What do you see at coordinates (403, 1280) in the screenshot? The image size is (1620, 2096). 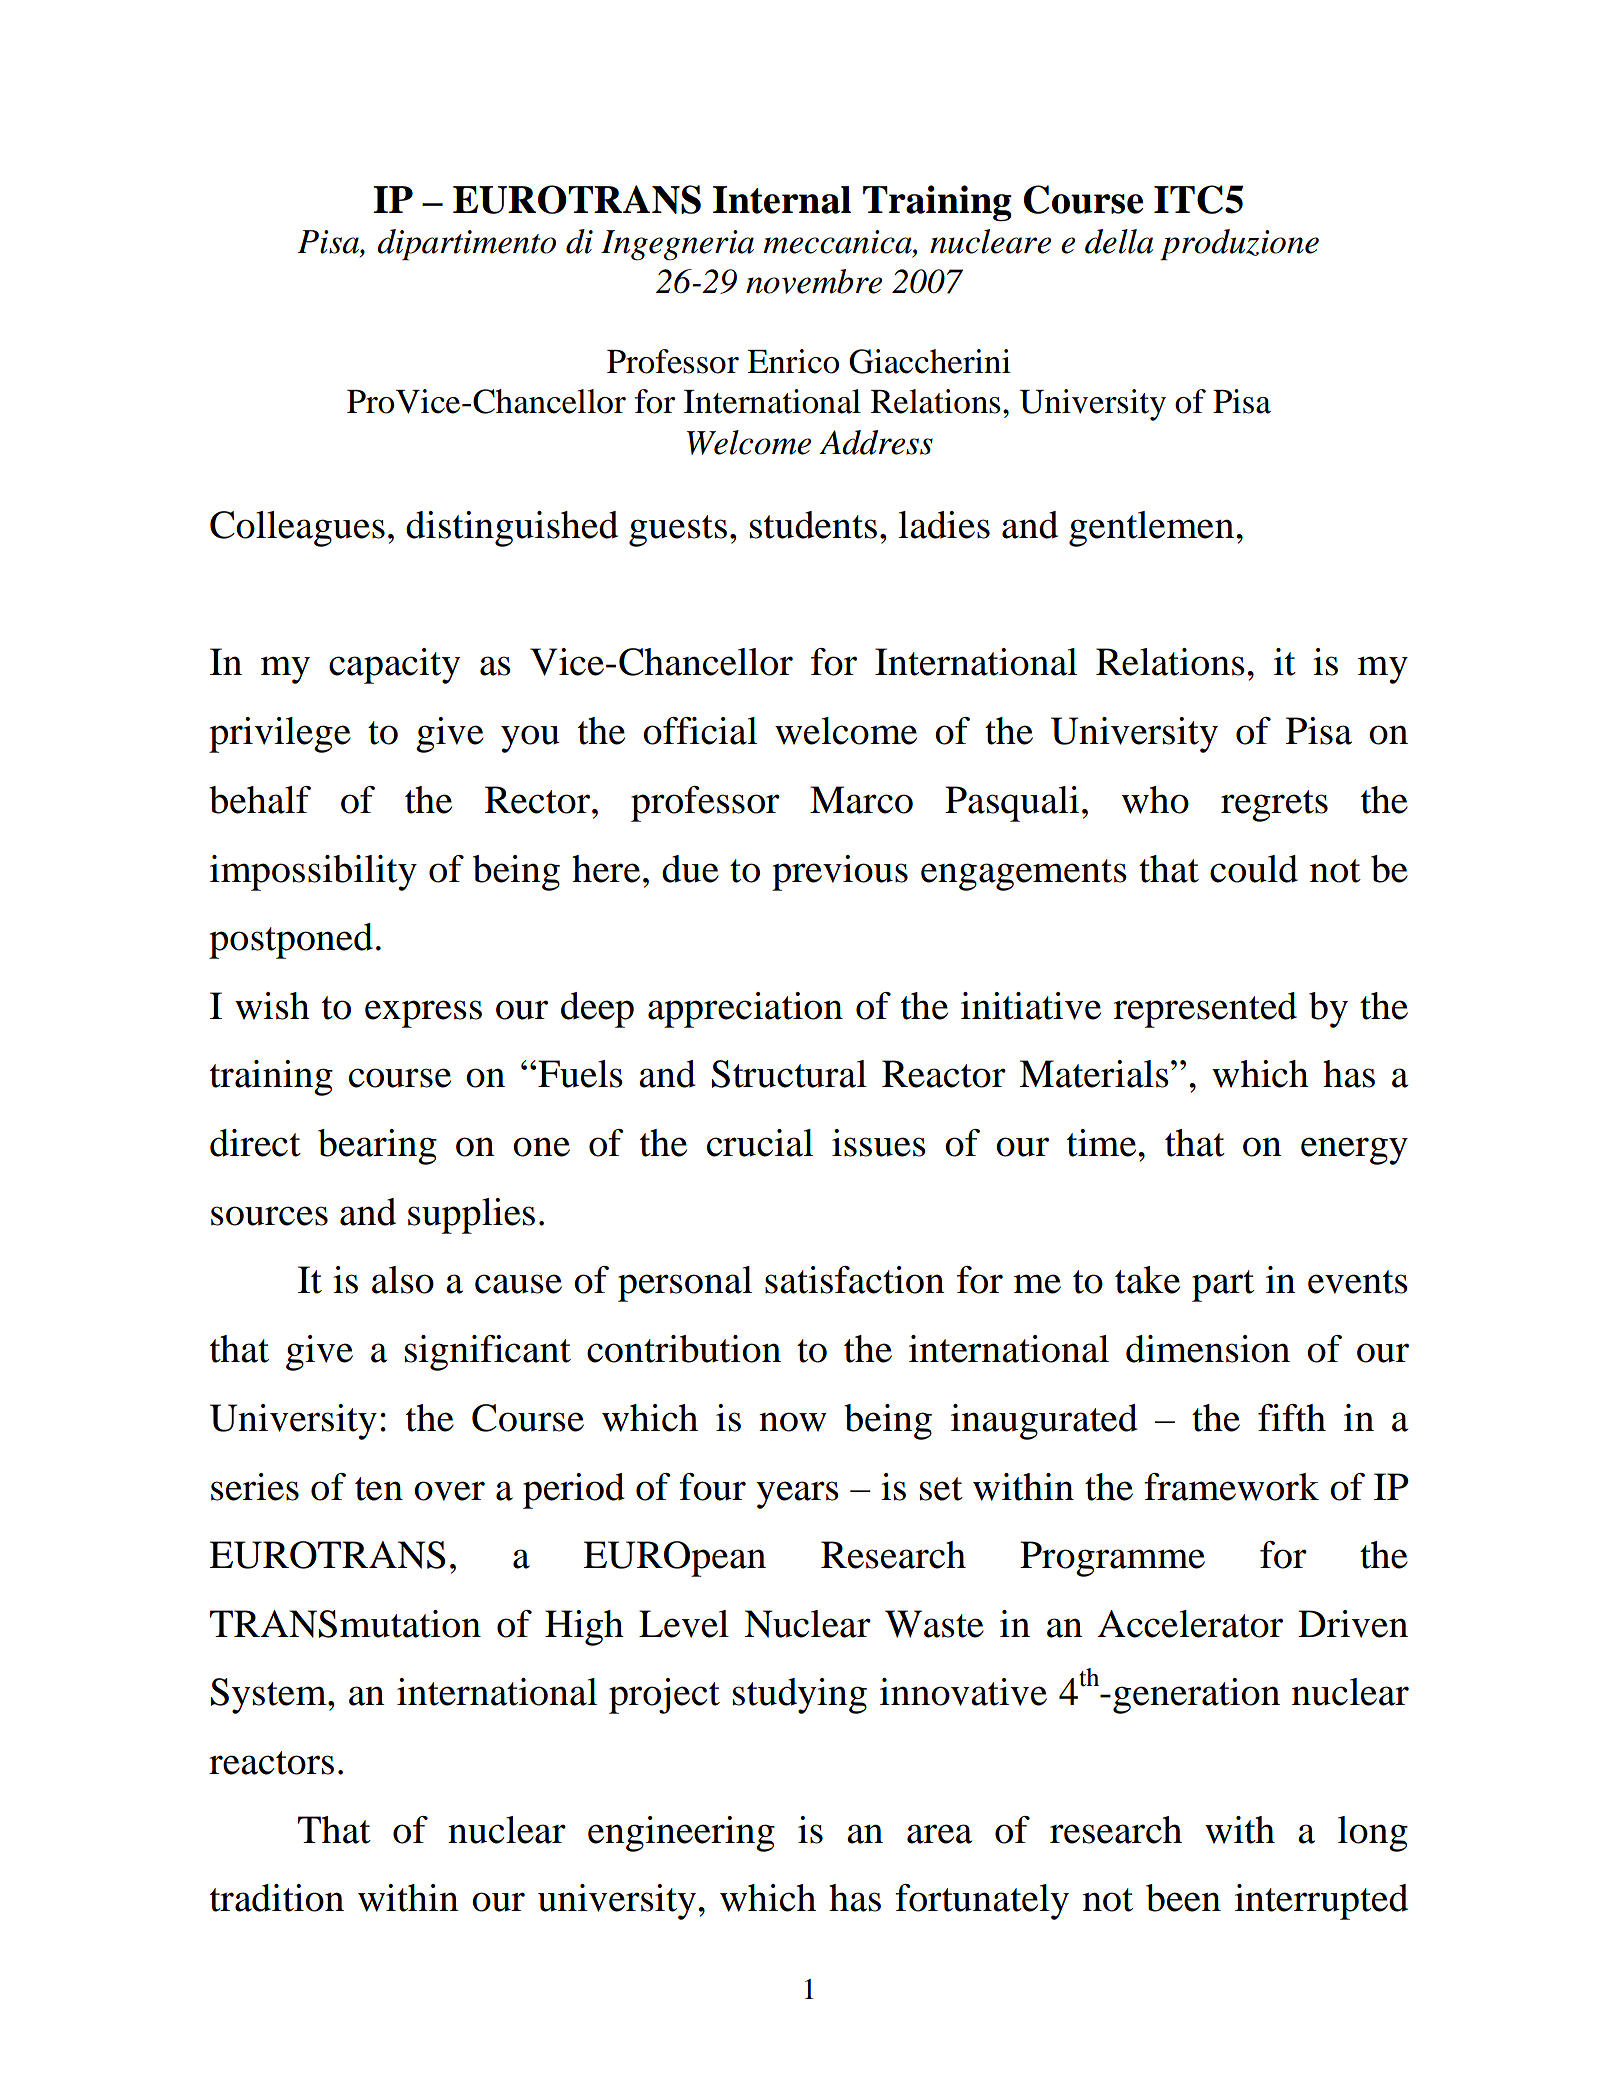 I see `also` at bounding box center [403, 1280].
